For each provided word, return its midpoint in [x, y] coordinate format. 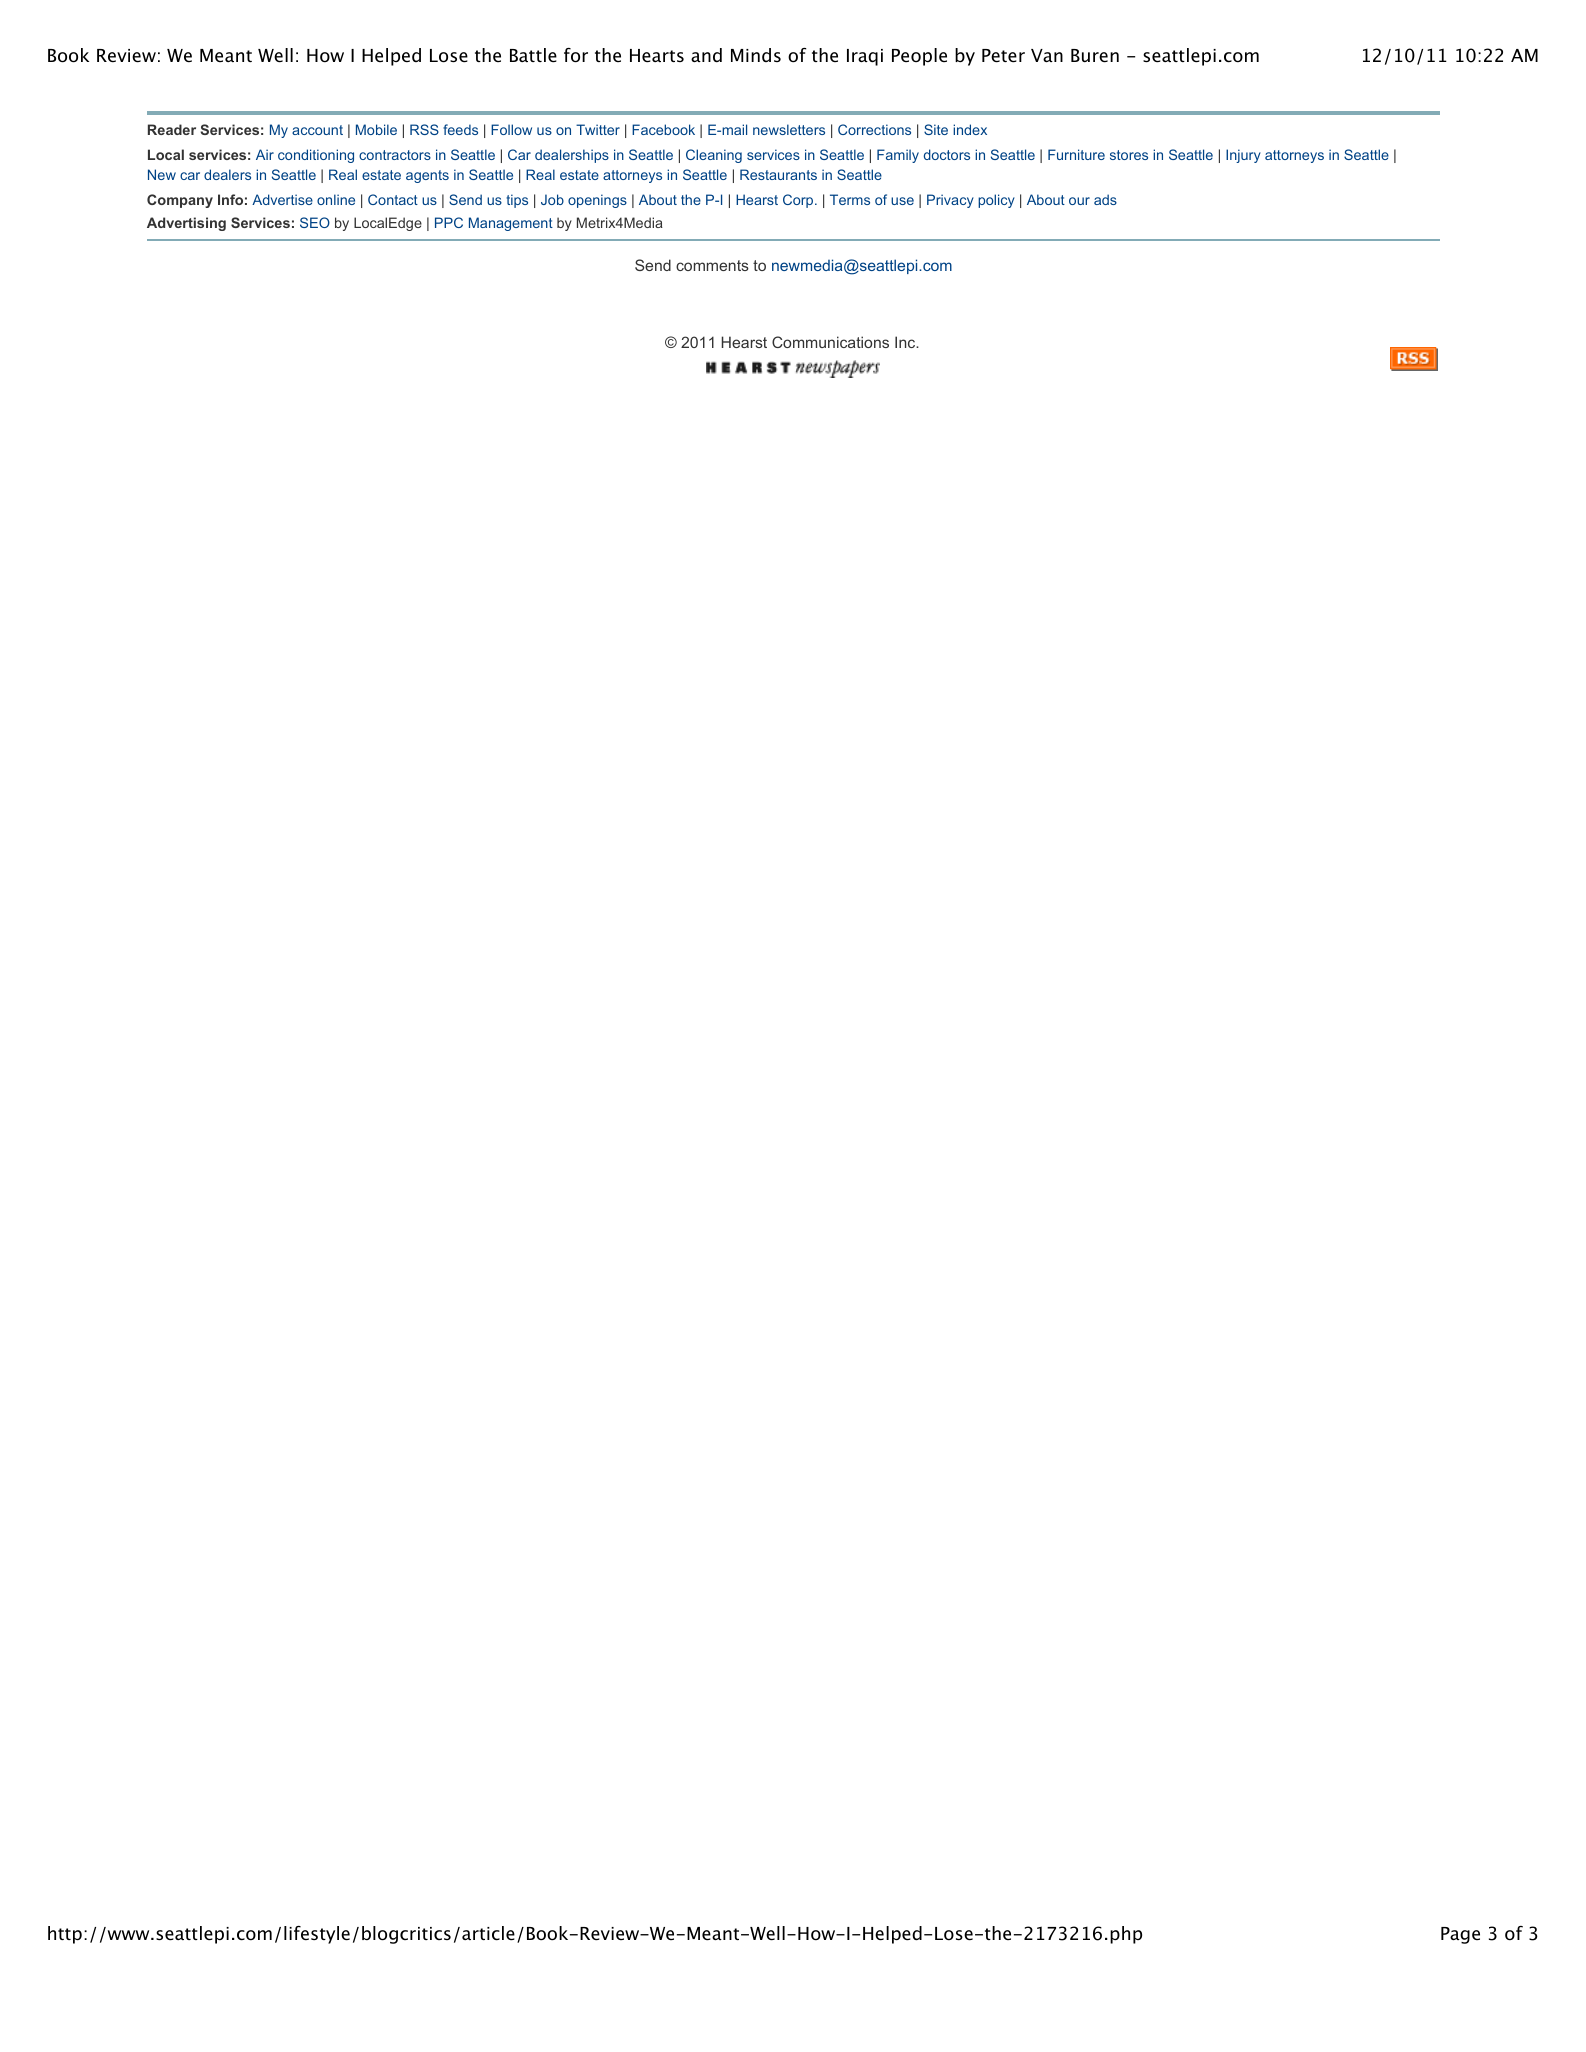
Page [1460, 1935]
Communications [830, 342]
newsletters [789, 129]
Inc [906, 342]
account [317, 130]
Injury [1243, 156]
